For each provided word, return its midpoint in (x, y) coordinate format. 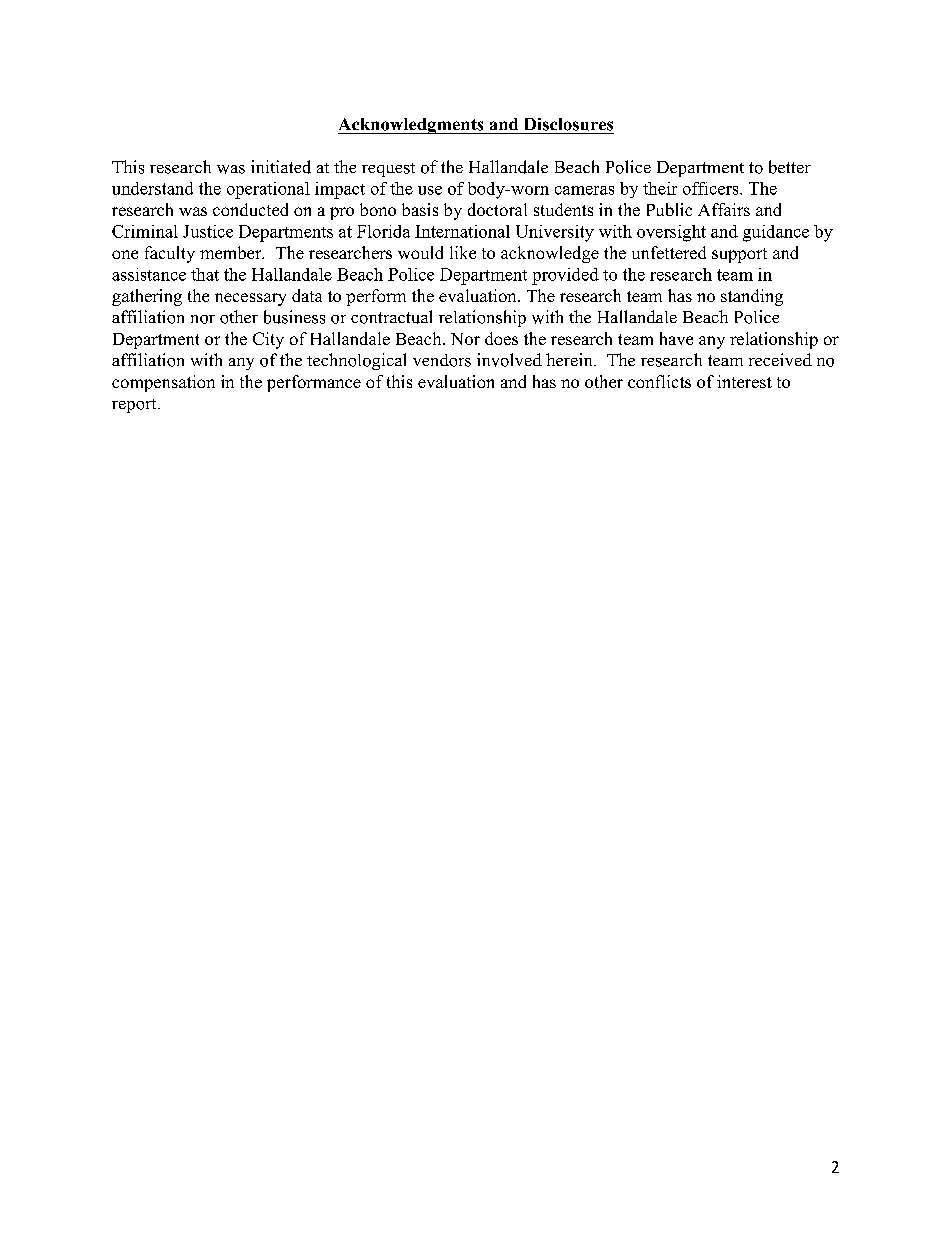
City (268, 340)
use (430, 190)
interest (744, 381)
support (739, 255)
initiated (281, 167)
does (501, 338)
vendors (442, 360)
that (205, 274)
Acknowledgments (412, 126)
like (463, 252)
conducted (250, 209)
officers (712, 188)
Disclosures (569, 124)
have (676, 338)
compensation (163, 383)
